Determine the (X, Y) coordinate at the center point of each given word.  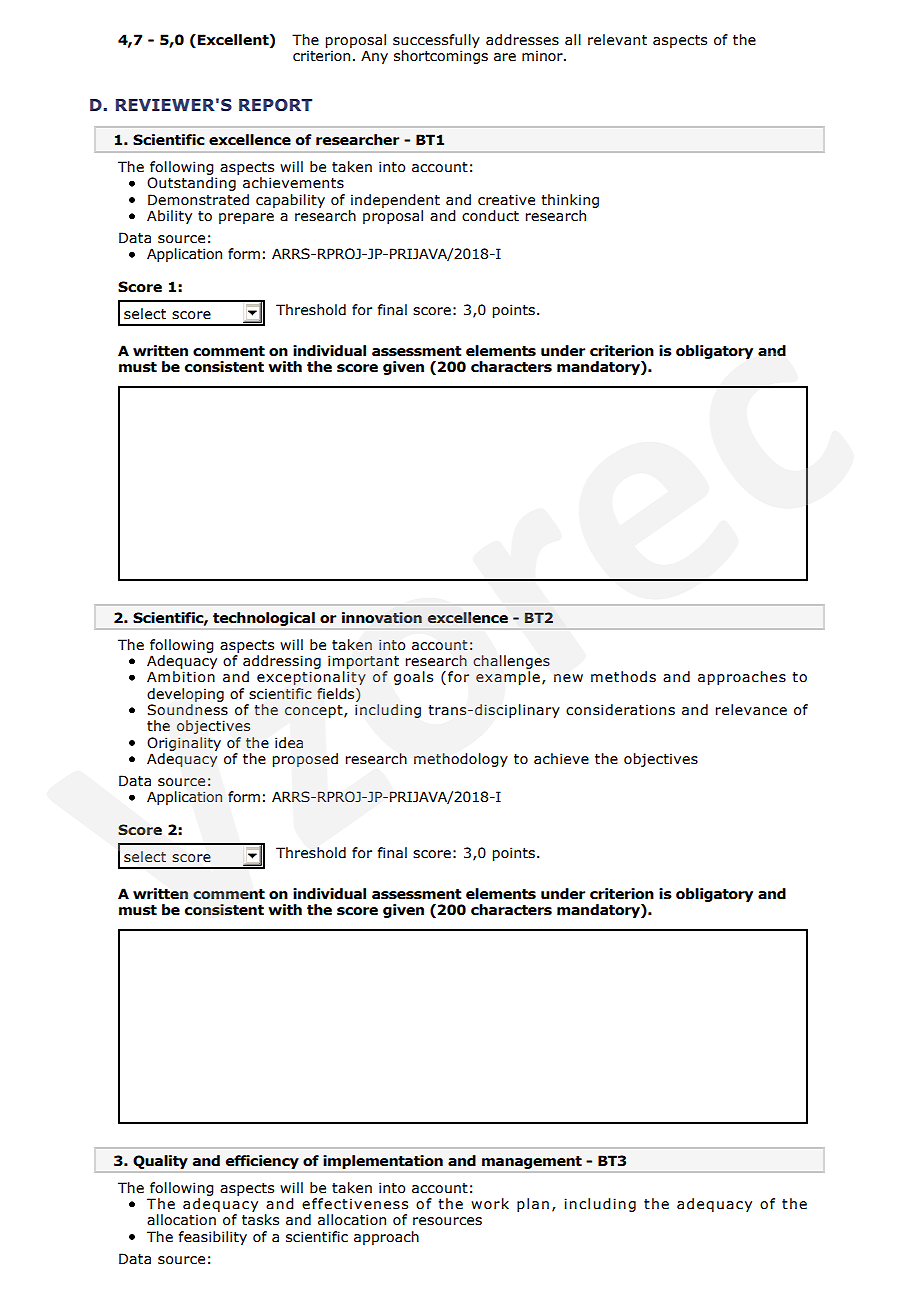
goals (413, 678)
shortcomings (441, 57)
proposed (305, 760)
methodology (461, 760)
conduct (490, 216)
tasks (260, 1220)
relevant (617, 40)
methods (623, 677)
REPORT (275, 105)
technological (264, 619)
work (490, 1204)
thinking (570, 201)
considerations (620, 710)
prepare (246, 218)
